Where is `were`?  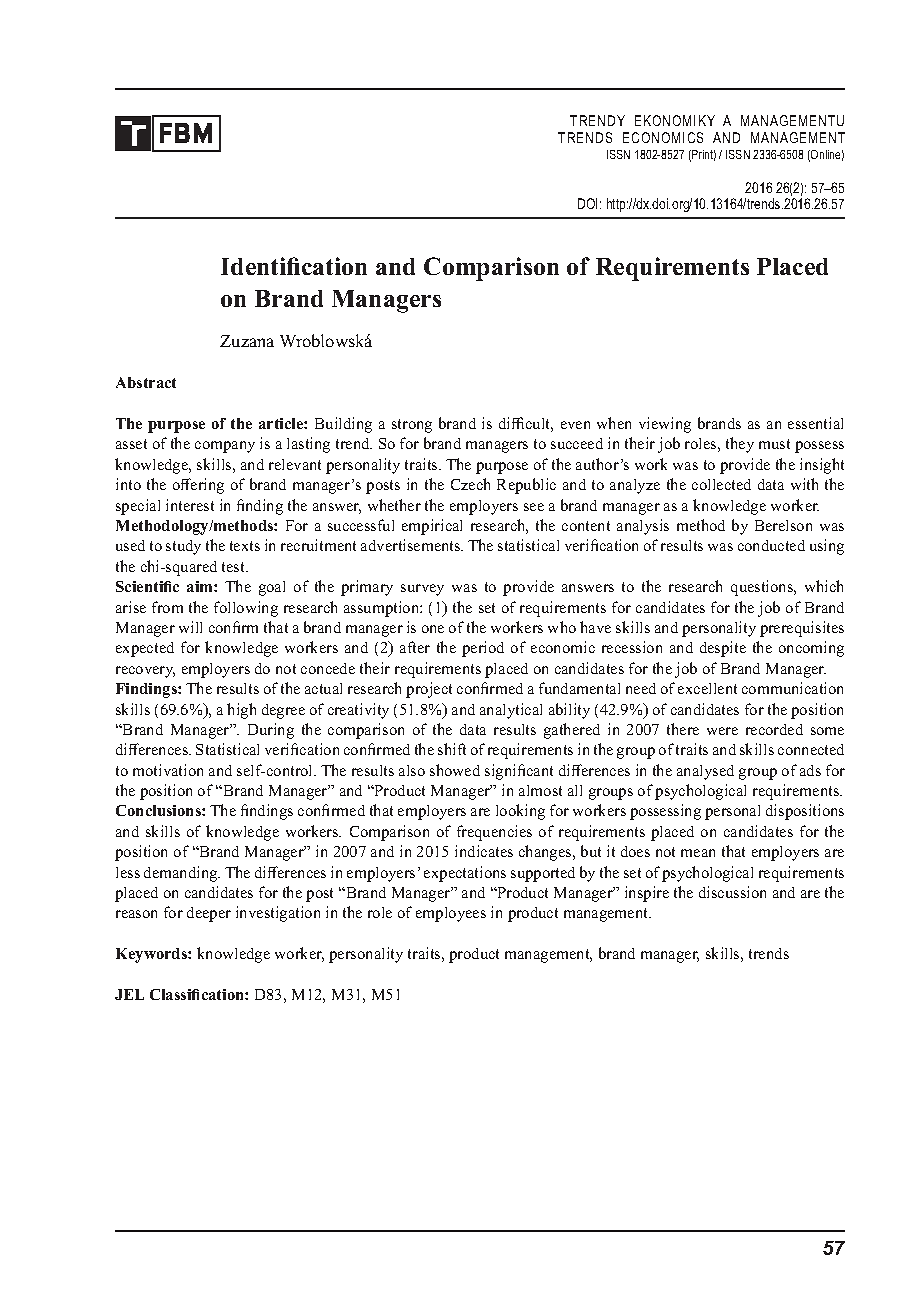
were is located at coordinates (722, 731).
